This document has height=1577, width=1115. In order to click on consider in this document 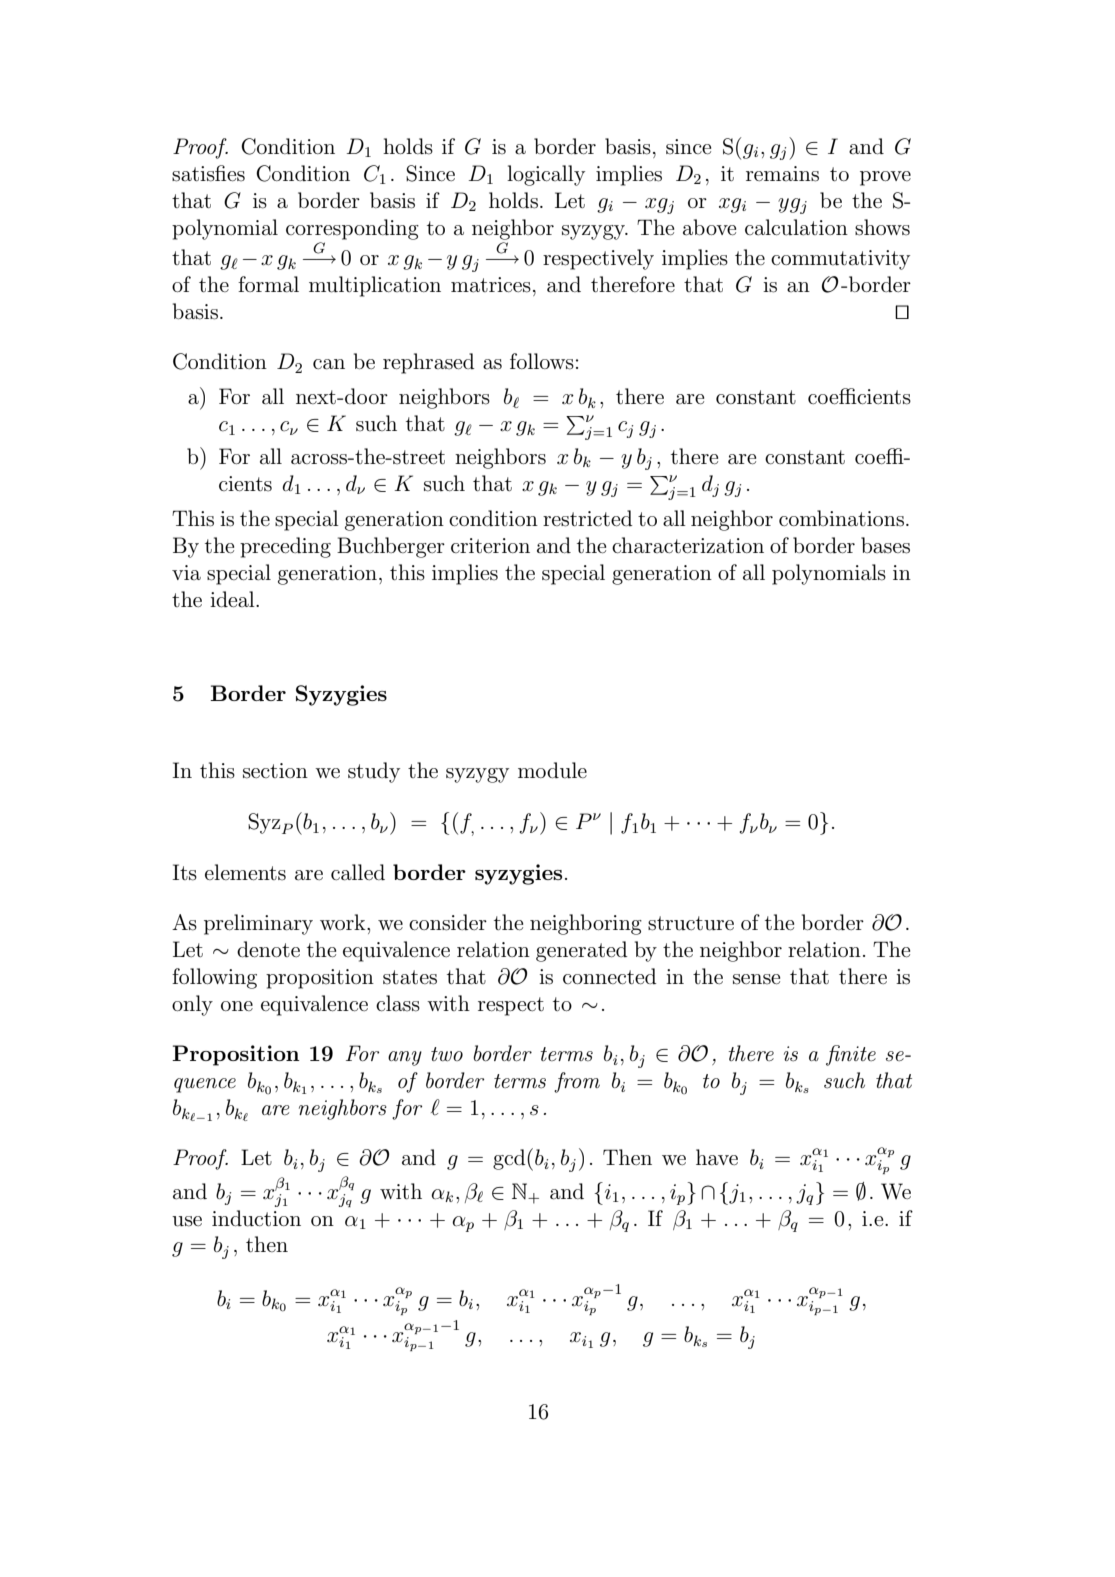, I will do `click(448, 922)`.
